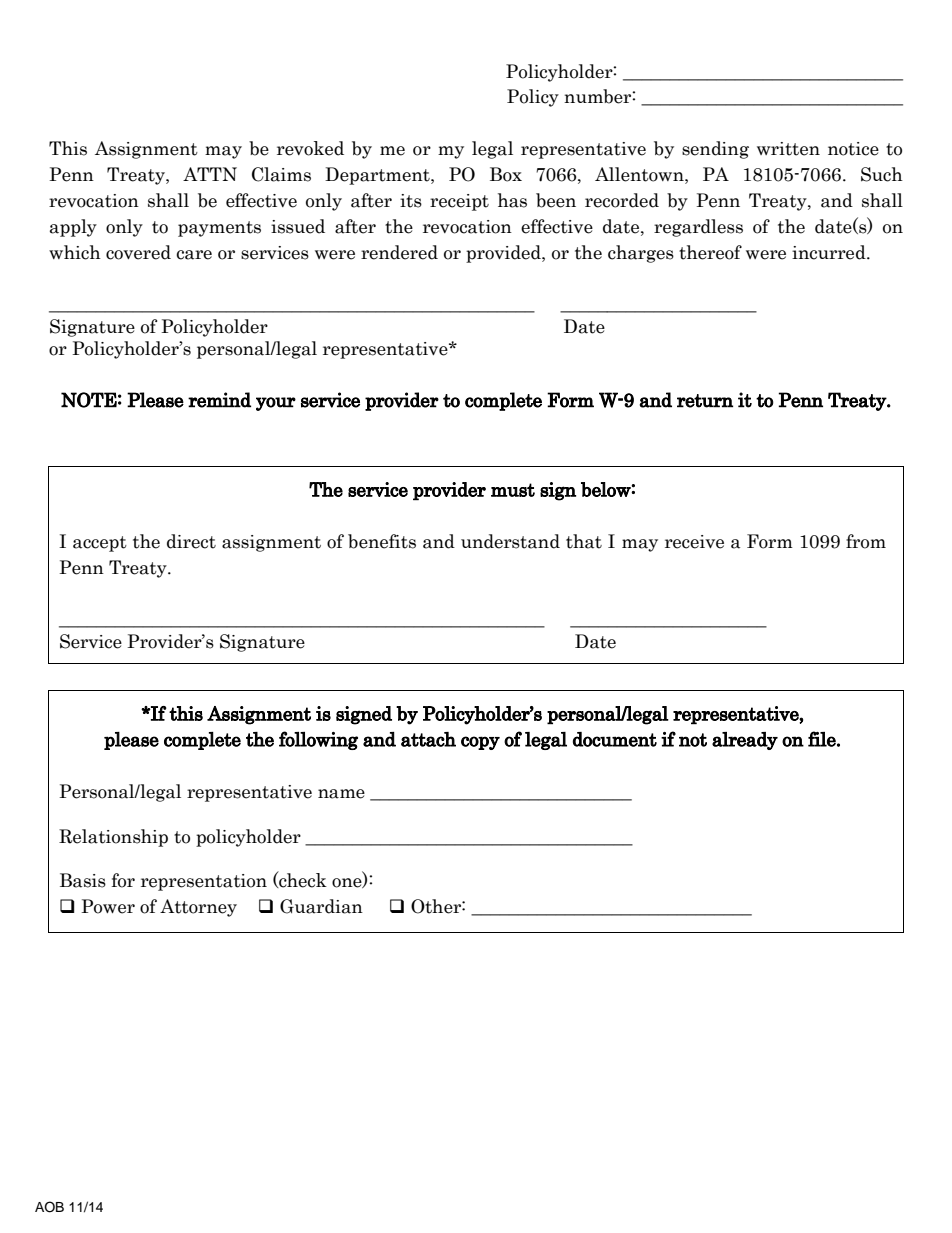 Image resolution: width=952 pixels, height=1233 pixels. Describe the element at coordinates (210, 174) in the screenshot. I see `ATTN` at that location.
